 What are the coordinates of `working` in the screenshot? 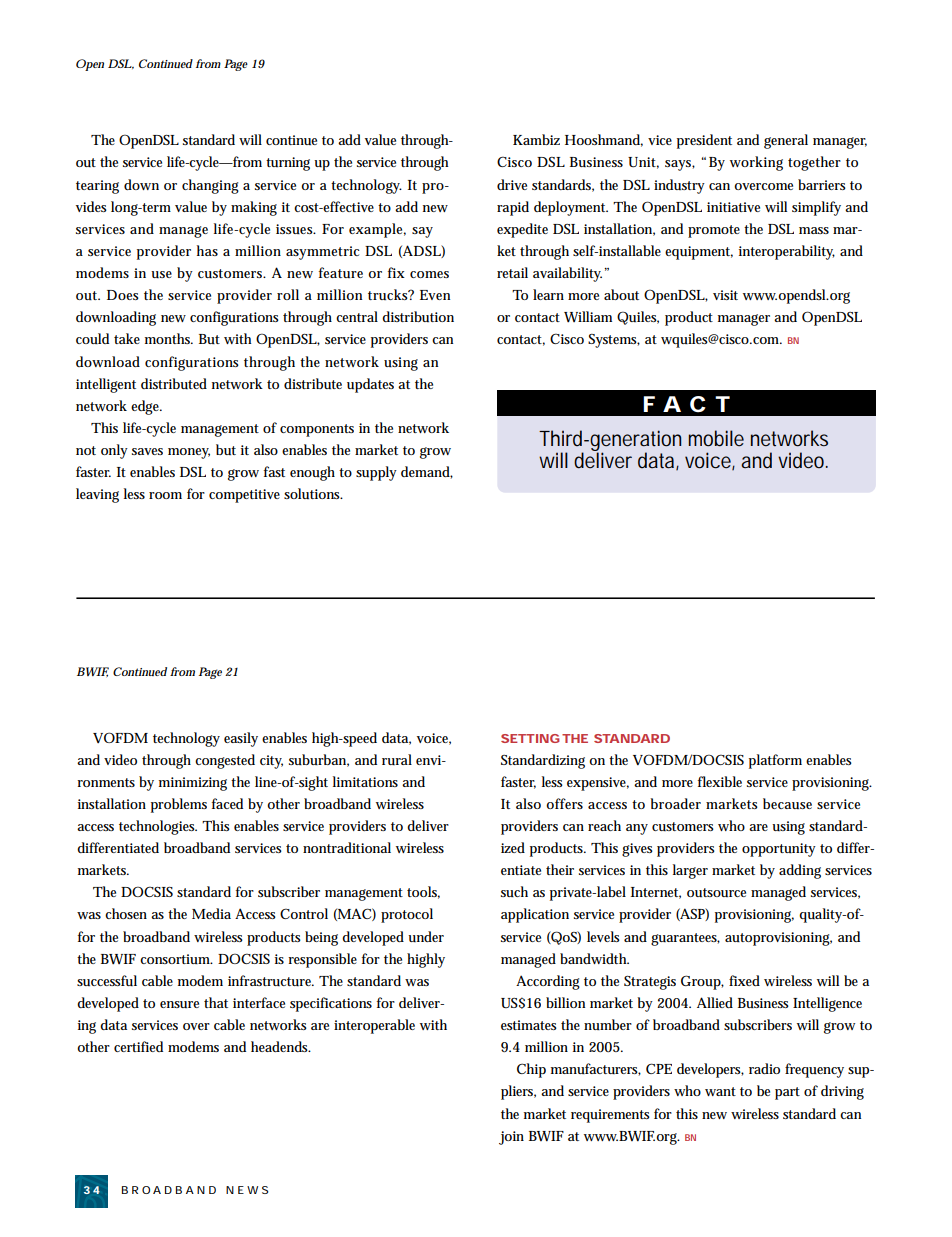 It's located at (756, 163).
